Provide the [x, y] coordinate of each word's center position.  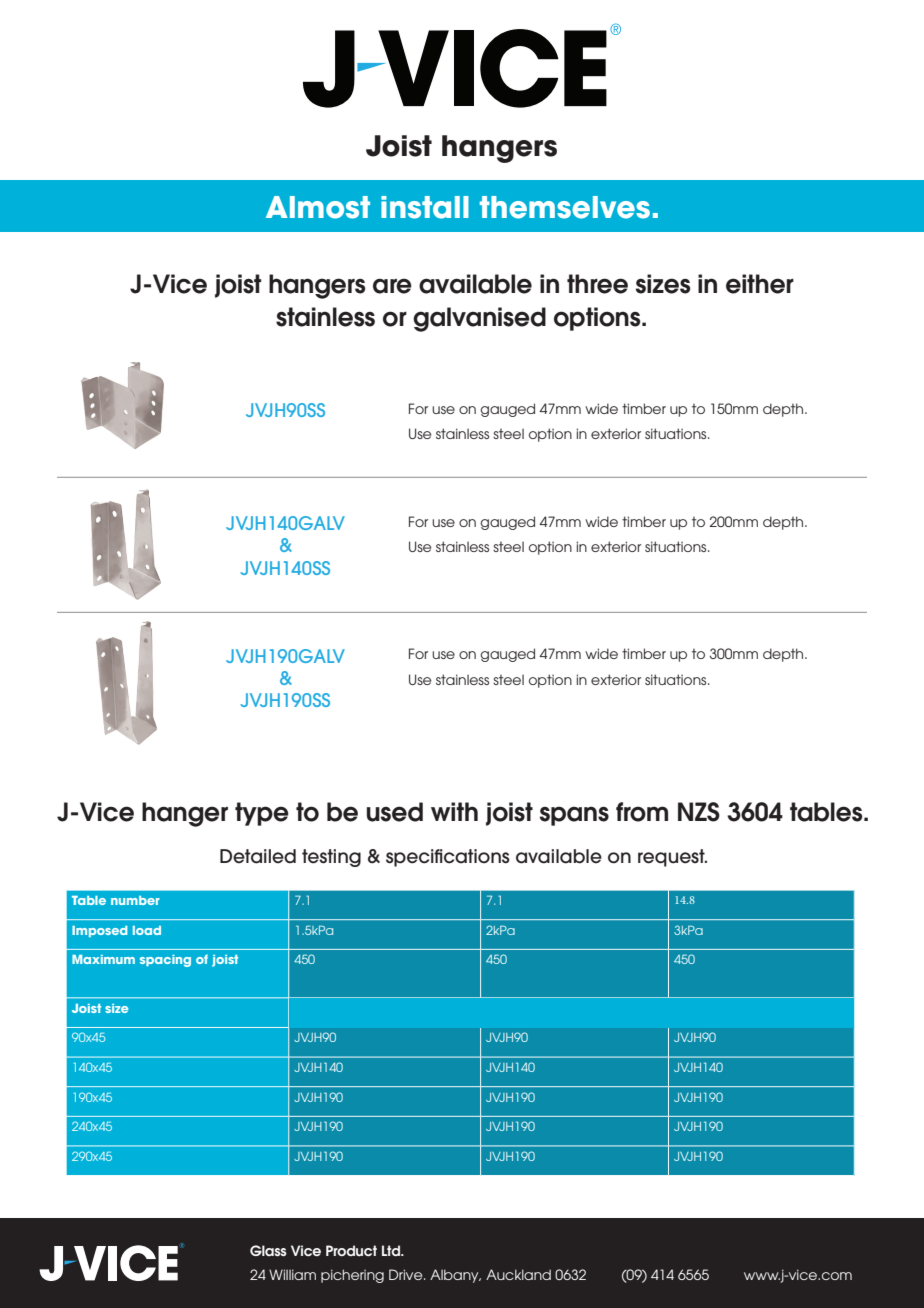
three [597, 284]
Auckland [518, 1274]
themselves [565, 207]
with [454, 811]
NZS [699, 812]
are [392, 286]
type [262, 814]
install [425, 207]
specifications [448, 858]
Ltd [392, 1250]
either [760, 284]
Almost [318, 207]
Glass [268, 1250]
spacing [165, 961]
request [672, 858]
